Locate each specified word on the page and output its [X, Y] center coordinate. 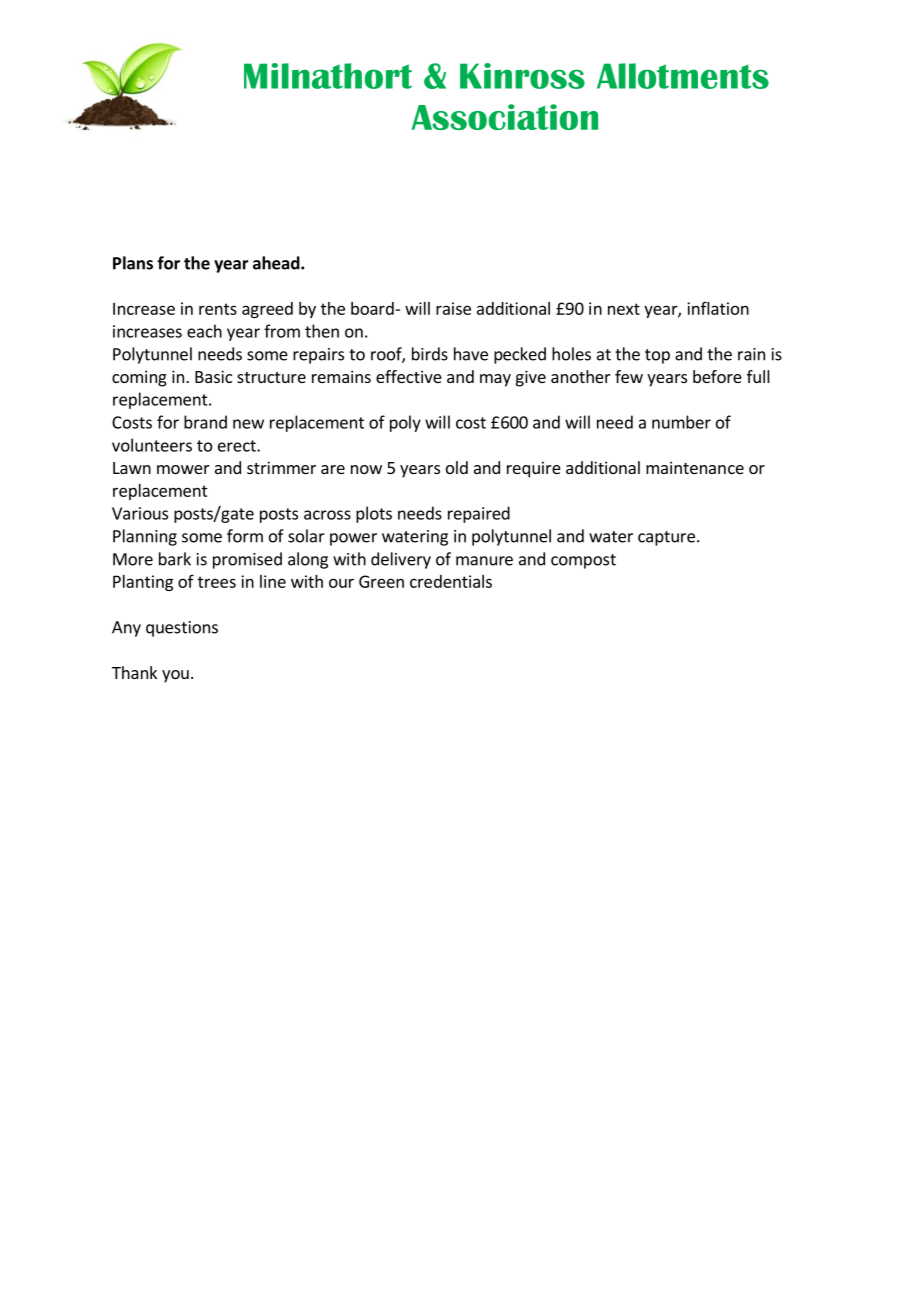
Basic [213, 376]
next [624, 309]
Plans [133, 263]
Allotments [683, 76]
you [175, 676]
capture [666, 538]
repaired [479, 514]
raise [453, 308]
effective [409, 376]
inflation [718, 308]
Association [504, 117]
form [245, 536]
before [717, 376]
